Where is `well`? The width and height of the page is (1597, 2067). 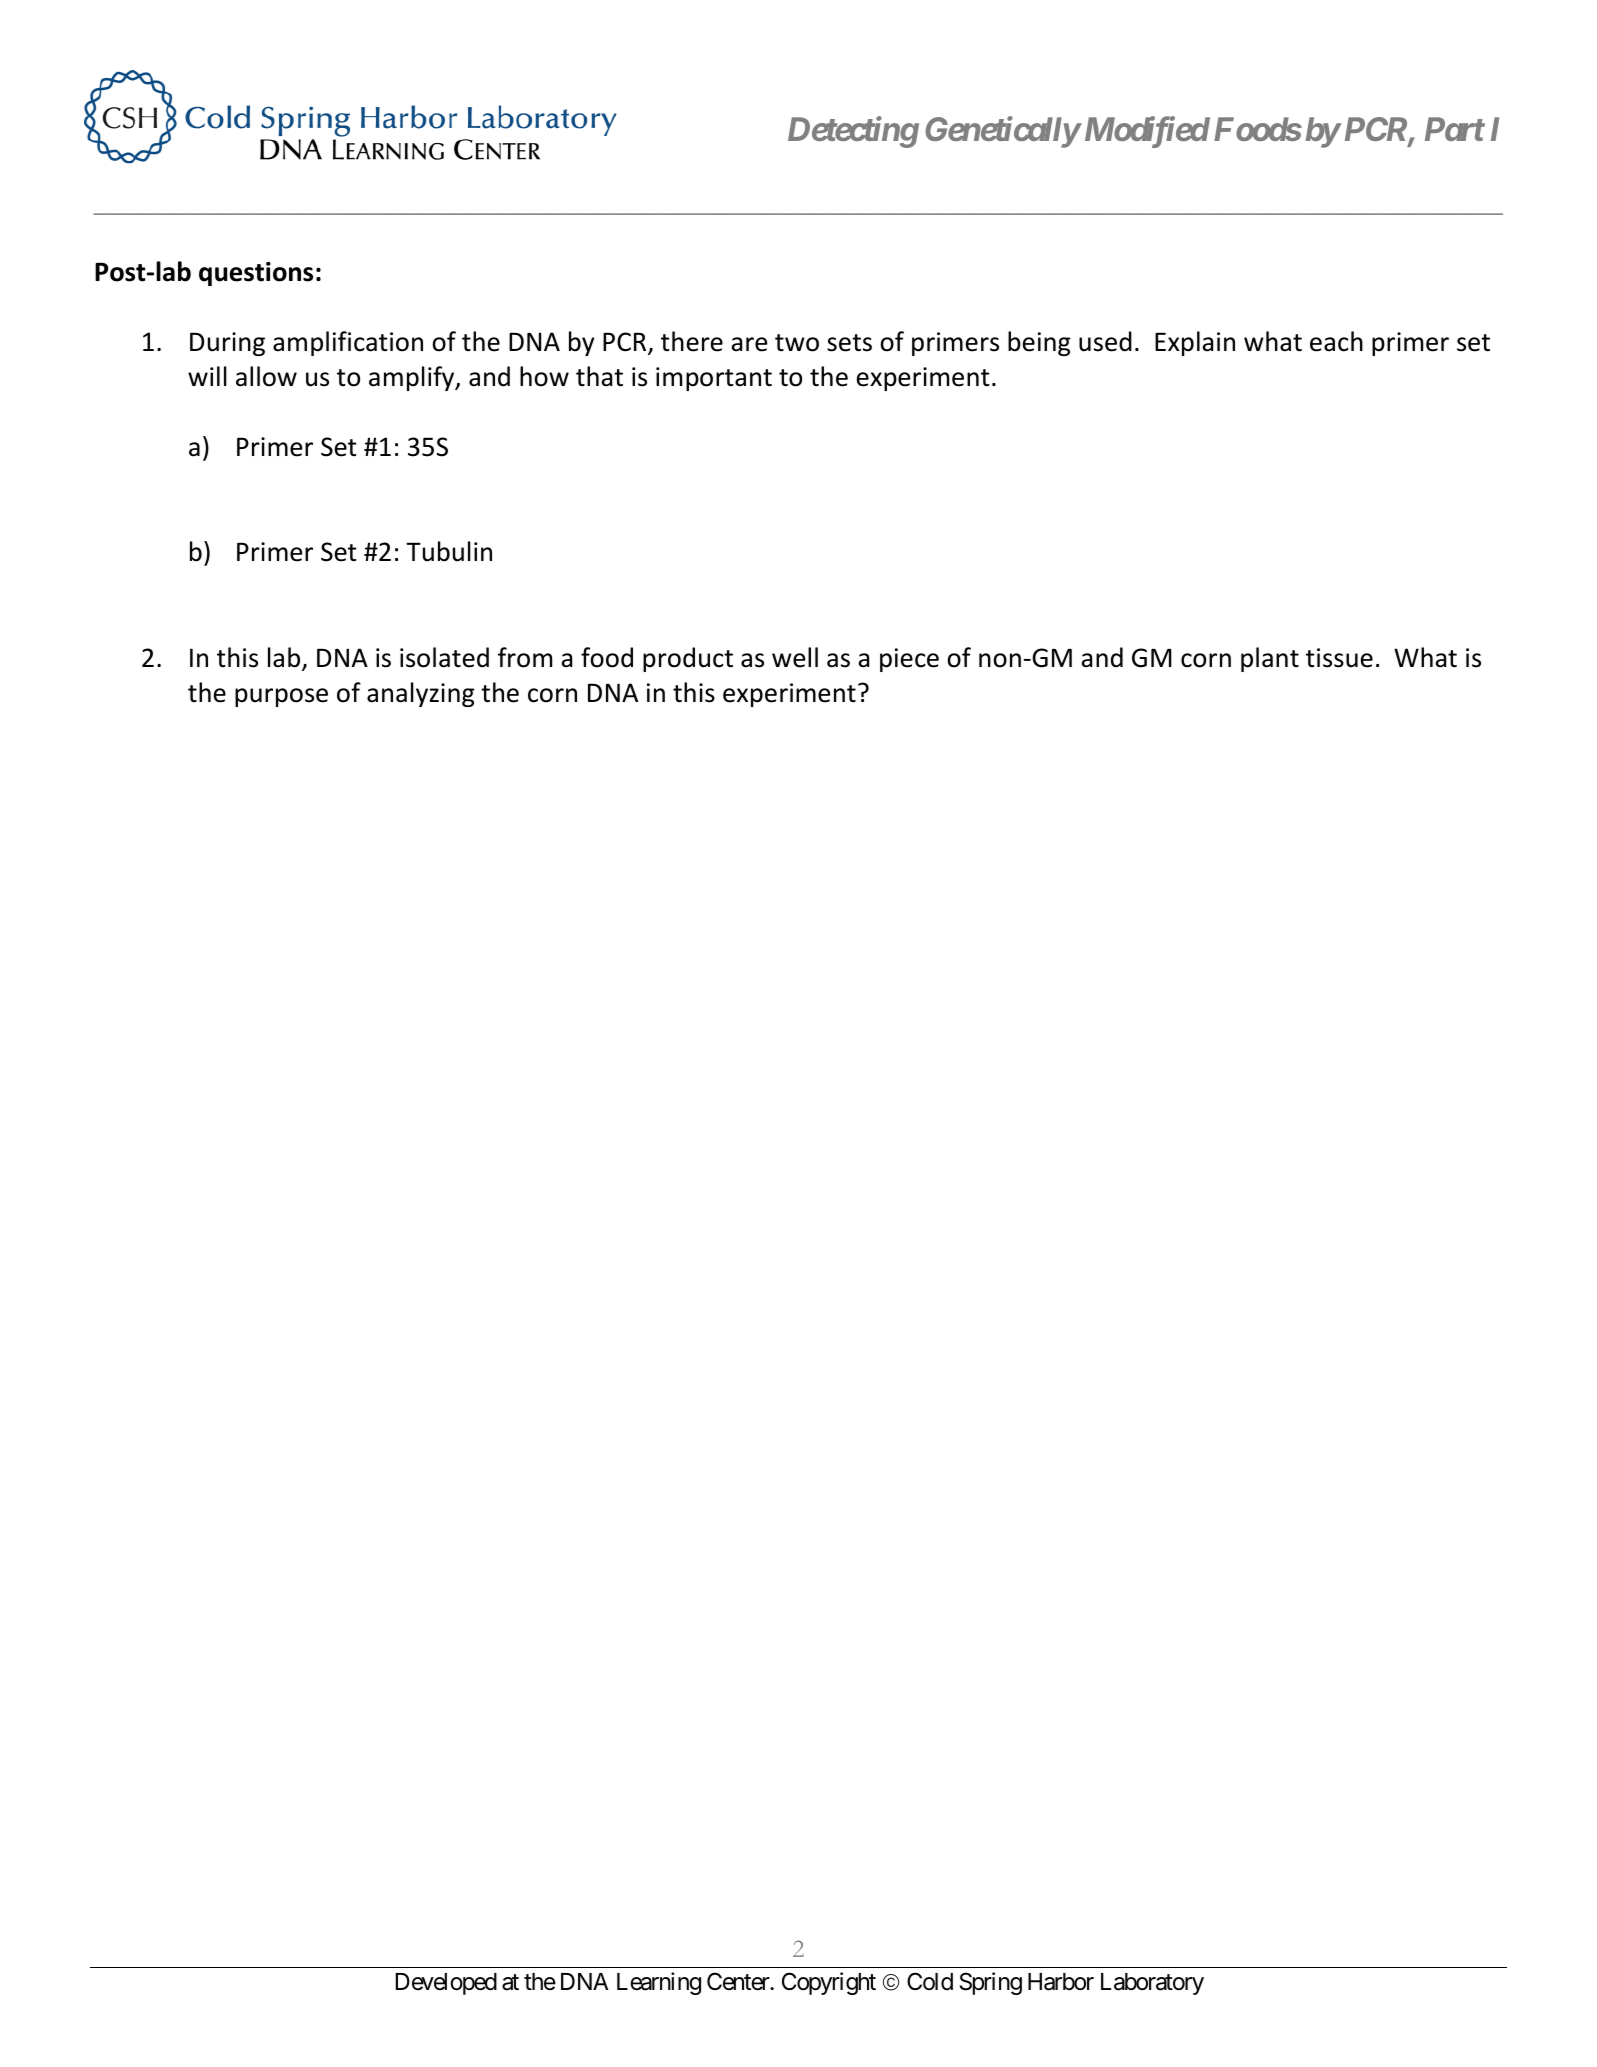
well is located at coordinates (795, 657).
